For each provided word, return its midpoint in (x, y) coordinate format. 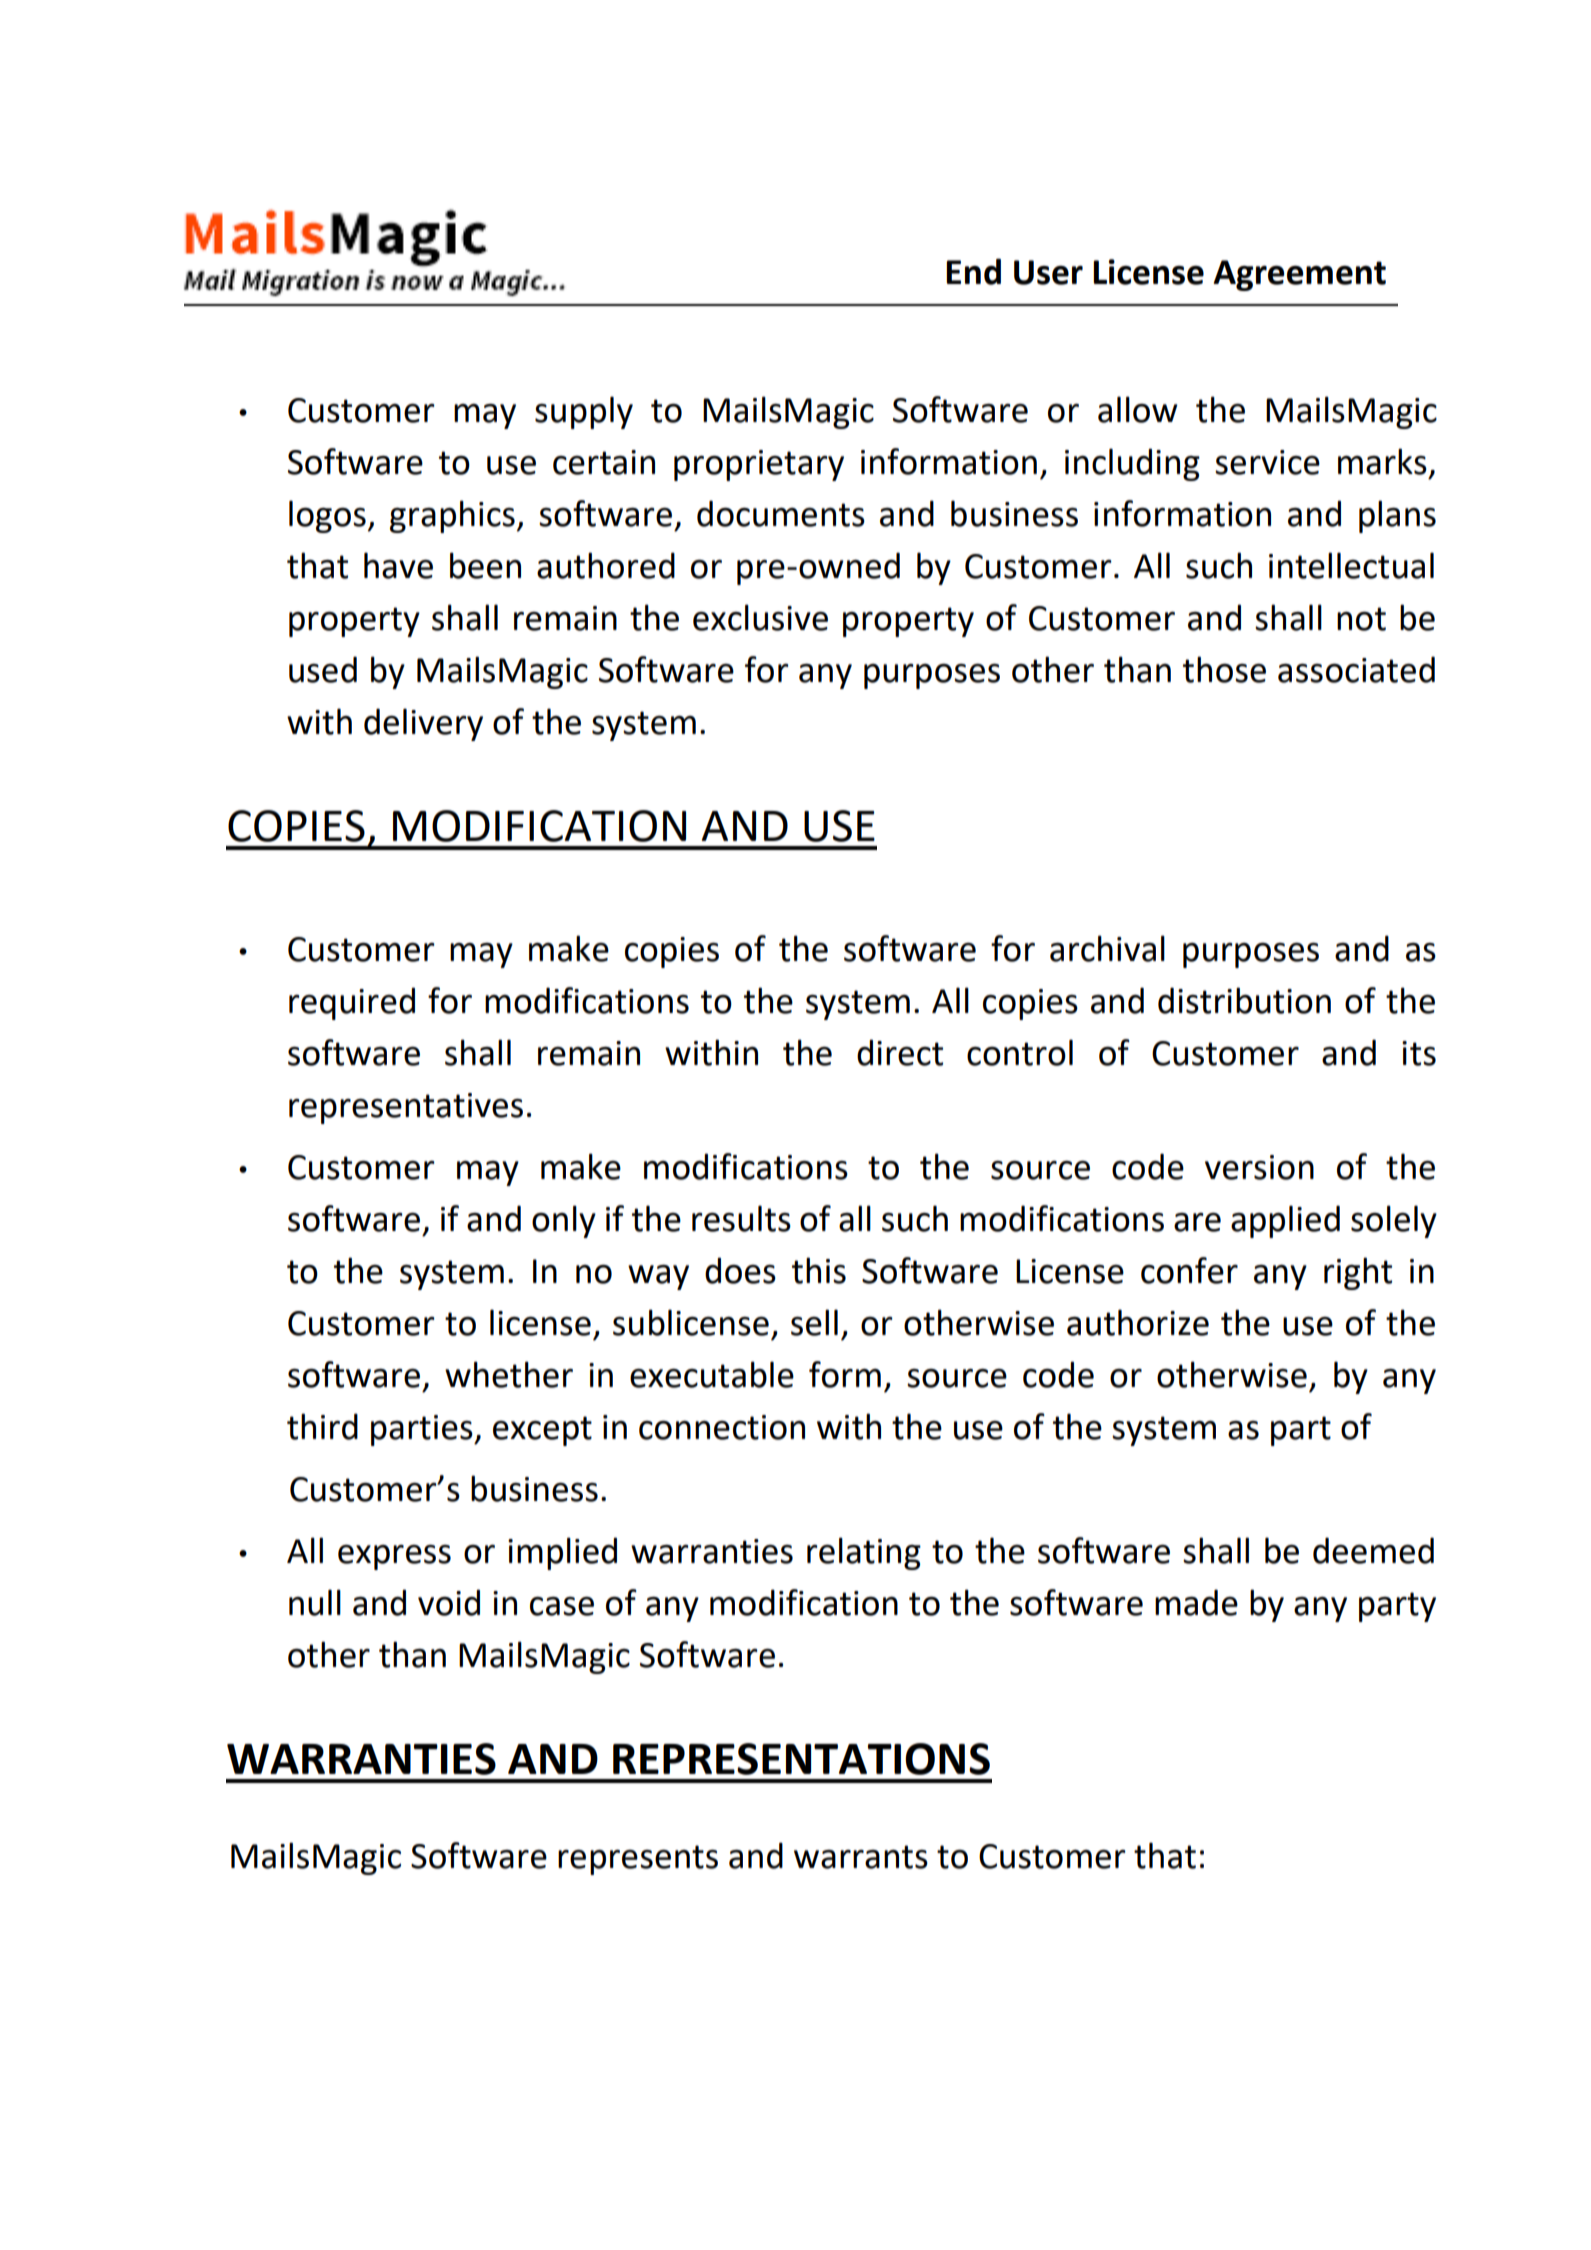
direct (900, 1052)
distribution (1244, 1000)
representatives (406, 1108)
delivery (423, 724)
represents (638, 1860)
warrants (861, 1857)
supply (584, 412)
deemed (1373, 1550)
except (542, 1431)
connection (722, 1427)
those (1224, 669)
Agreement (1299, 275)
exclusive (760, 617)
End (973, 271)
